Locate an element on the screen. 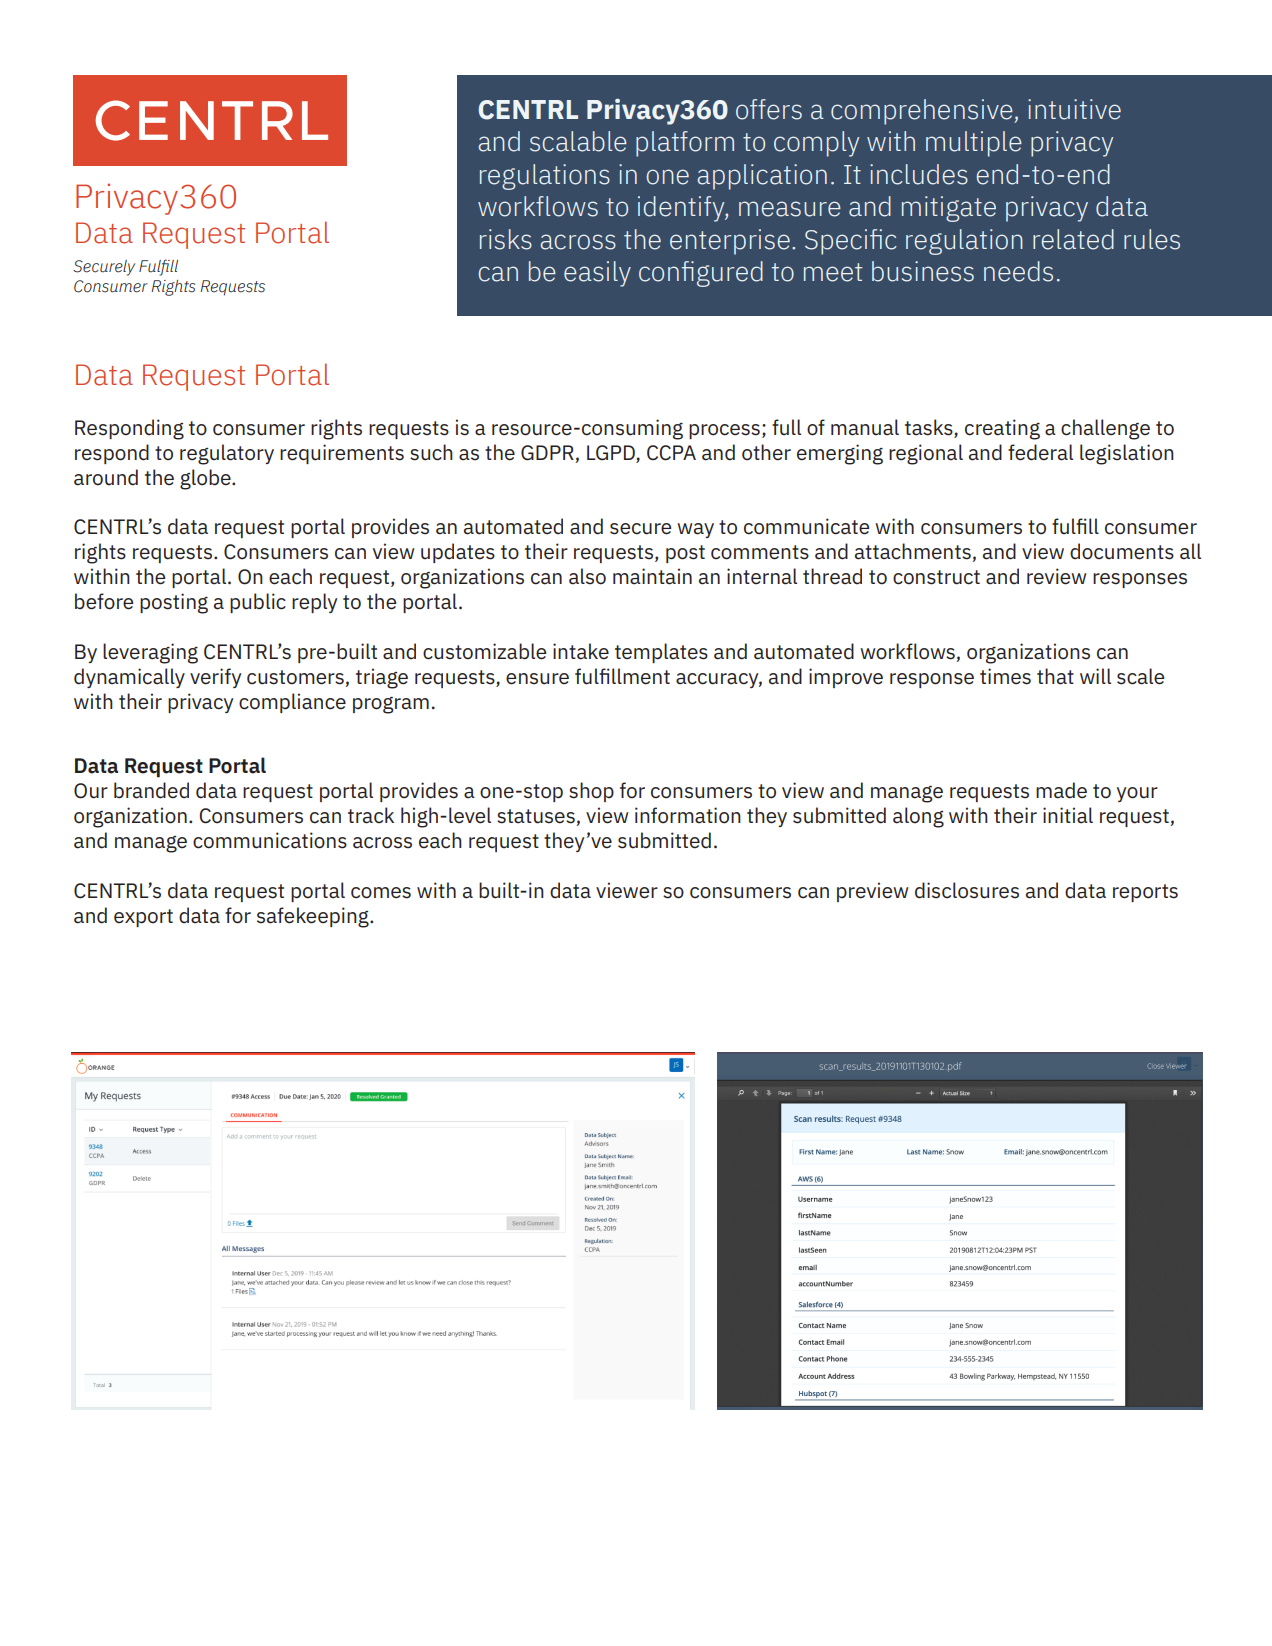 The image size is (1272, 1646). safekeeping is located at coordinates (314, 917).
